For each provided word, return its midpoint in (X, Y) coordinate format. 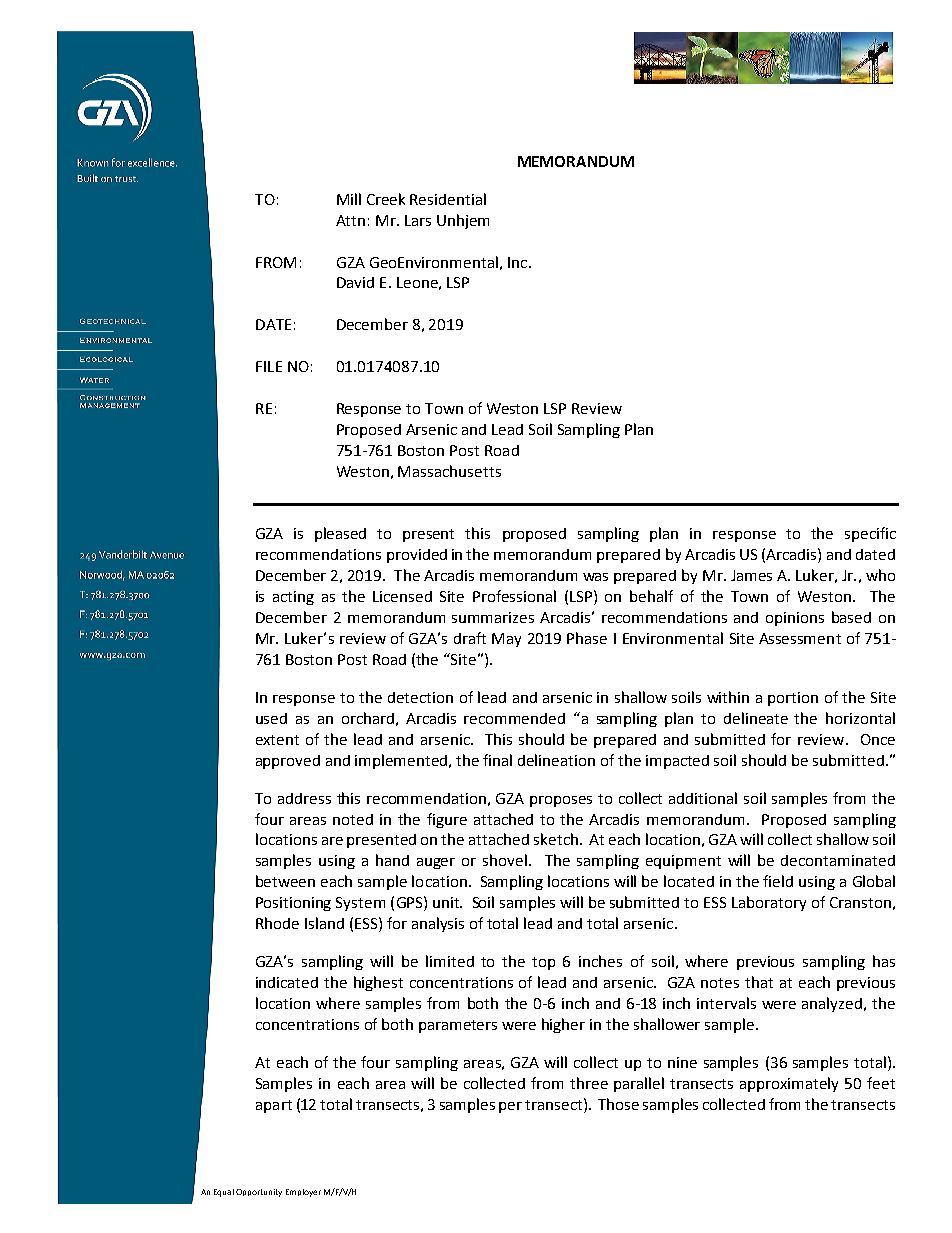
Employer (303, 1193)
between (285, 881)
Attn (350, 220)
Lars (418, 220)
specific (870, 534)
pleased (340, 534)
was (595, 577)
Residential (448, 199)
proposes (561, 801)
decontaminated (838, 860)
